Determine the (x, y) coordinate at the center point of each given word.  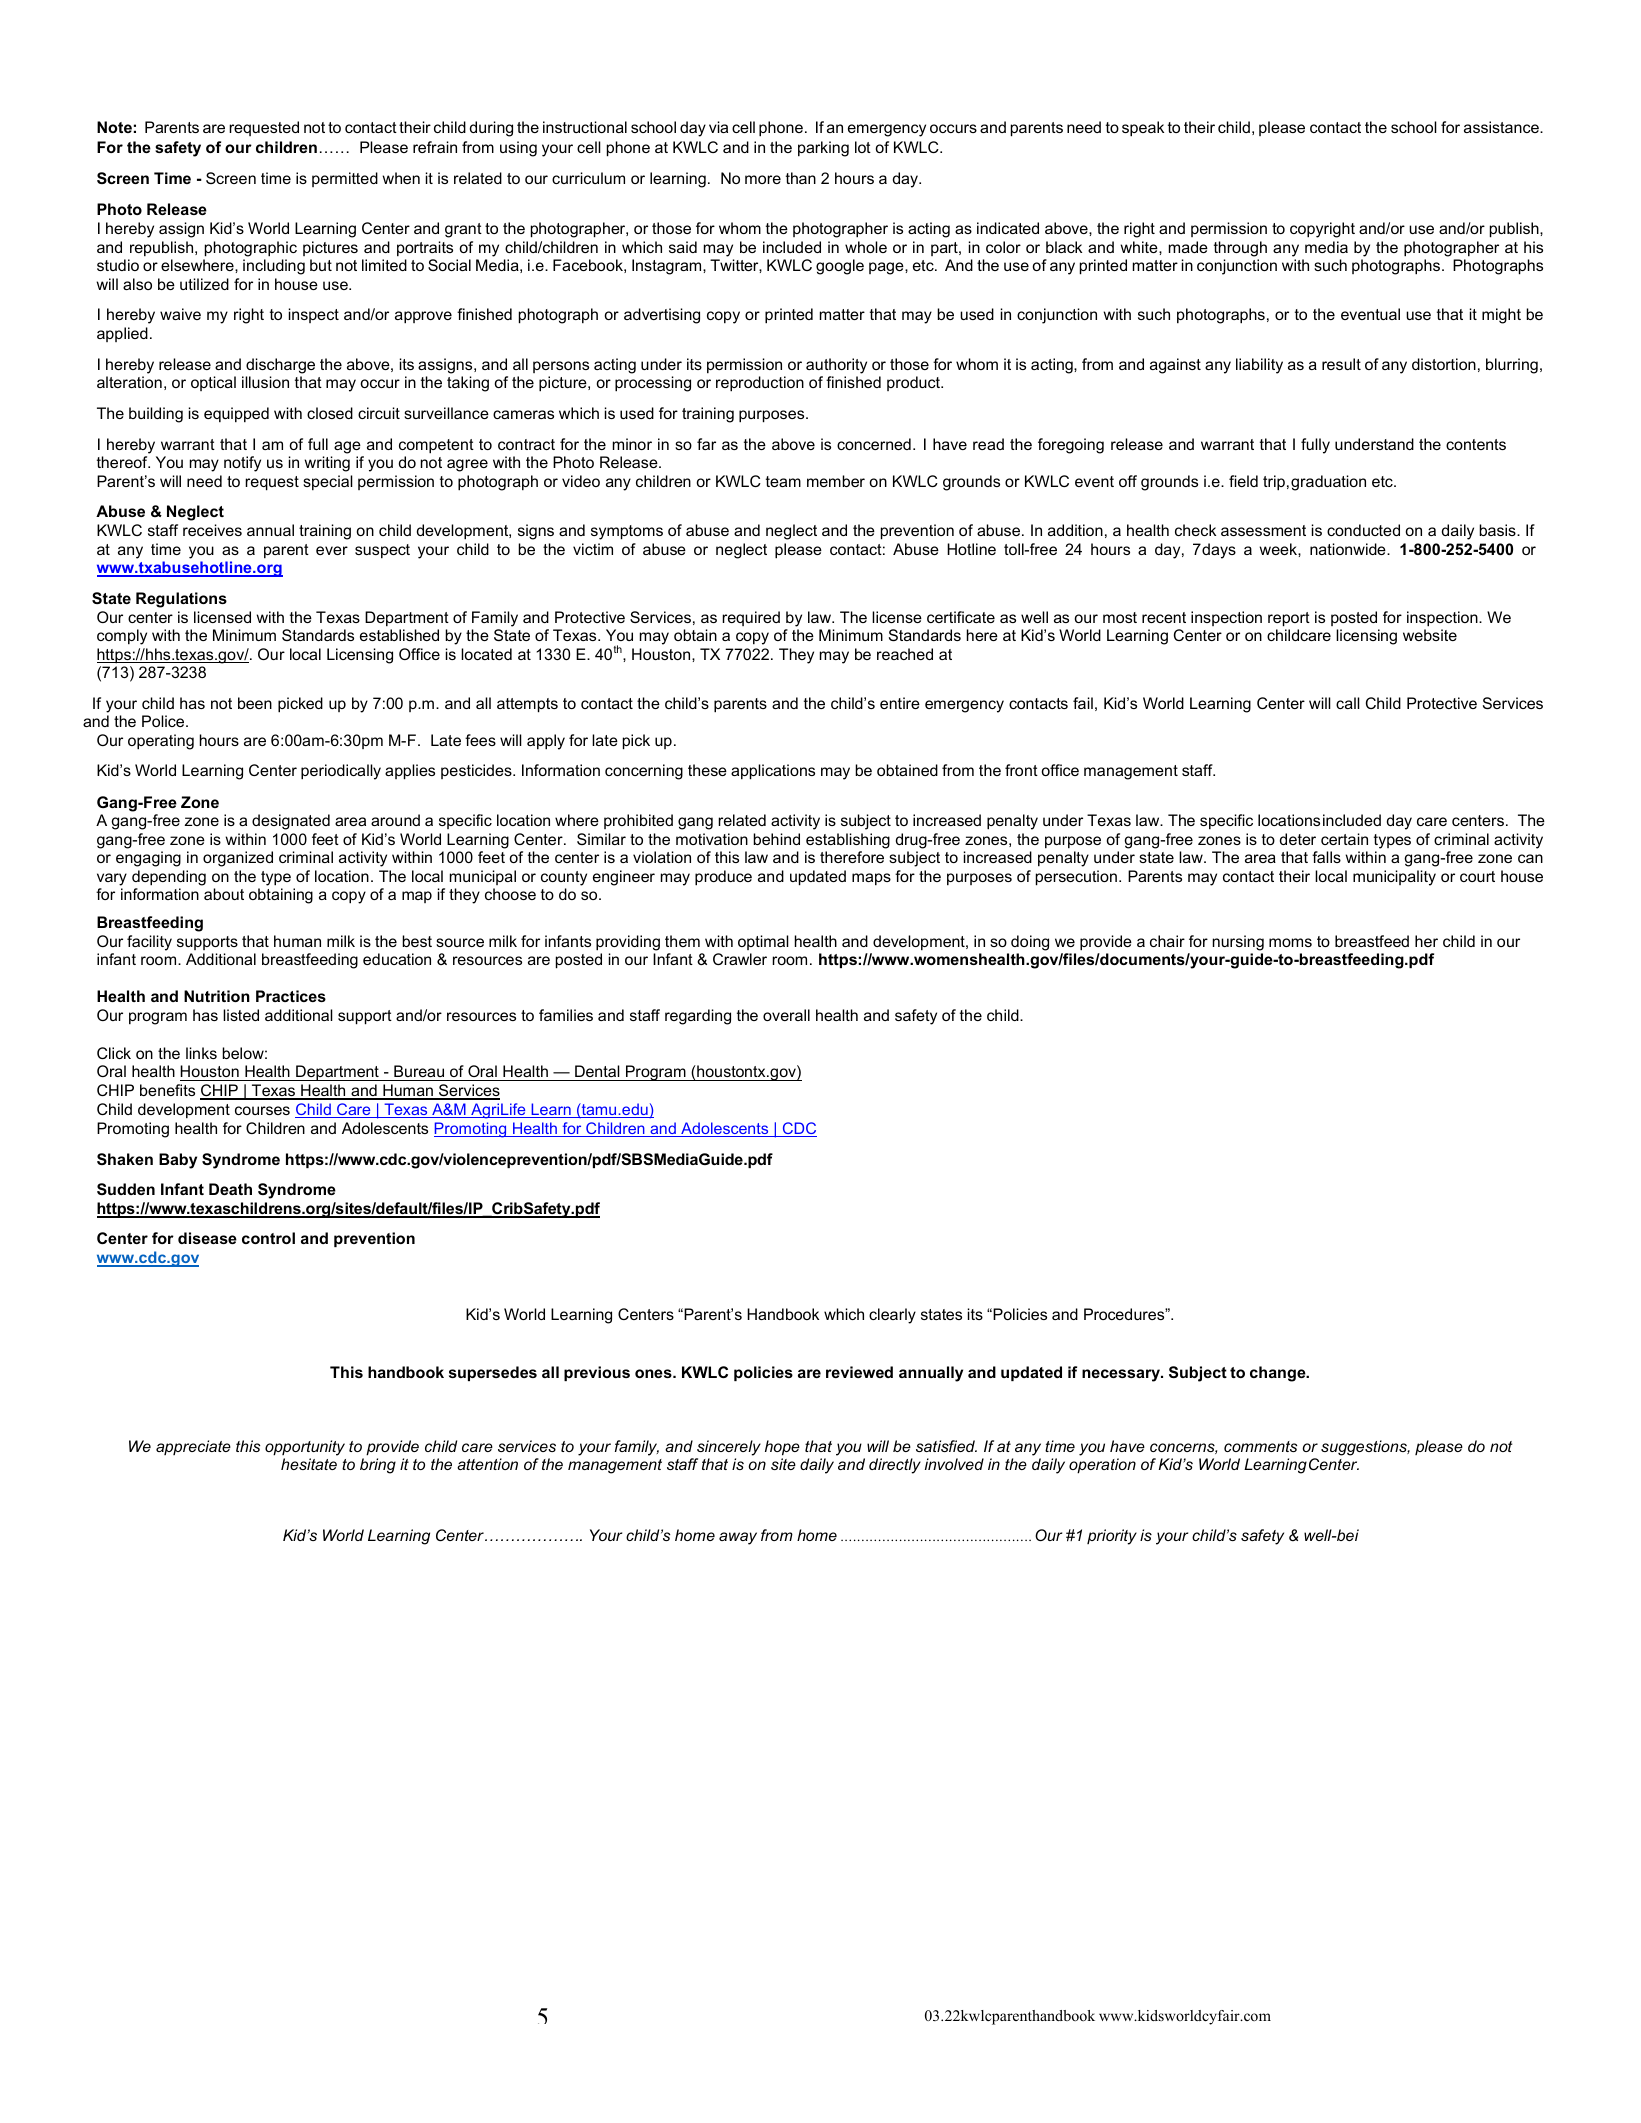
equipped (236, 414)
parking (823, 149)
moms (1290, 942)
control (268, 1238)
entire (900, 703)
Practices (291, 996)
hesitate (309, 1464)
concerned (874, 444)
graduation (1328, 483)
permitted (345, 179)
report (1289, 619)
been (255, 703)
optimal (763, 942)
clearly (892, 1316)
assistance (1502, 127)
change (1279, 1374)
